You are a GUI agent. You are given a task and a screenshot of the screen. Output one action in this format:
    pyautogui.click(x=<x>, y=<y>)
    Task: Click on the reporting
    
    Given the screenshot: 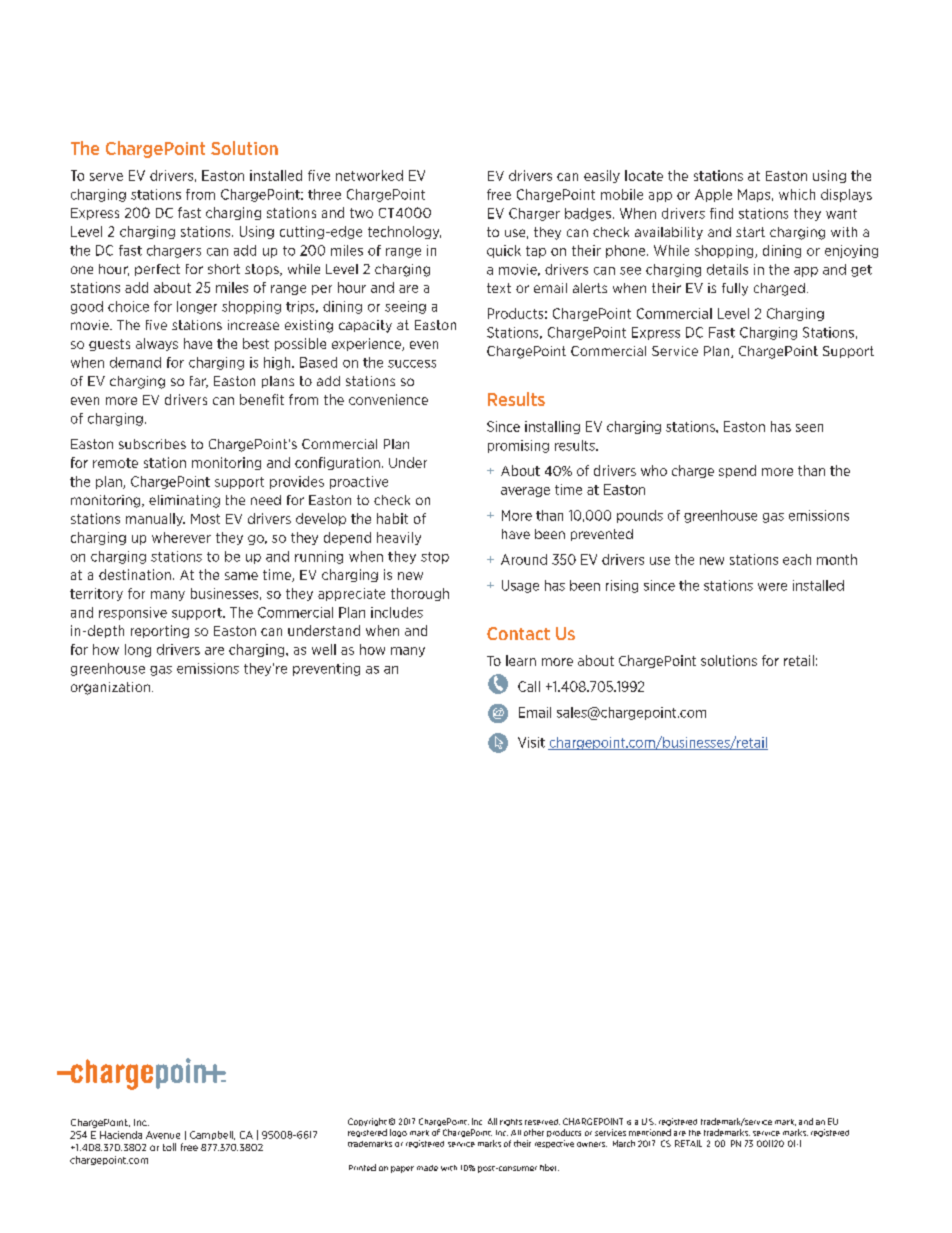 What is the action you would take?
    pyautogui.click(x=160, y=631)
